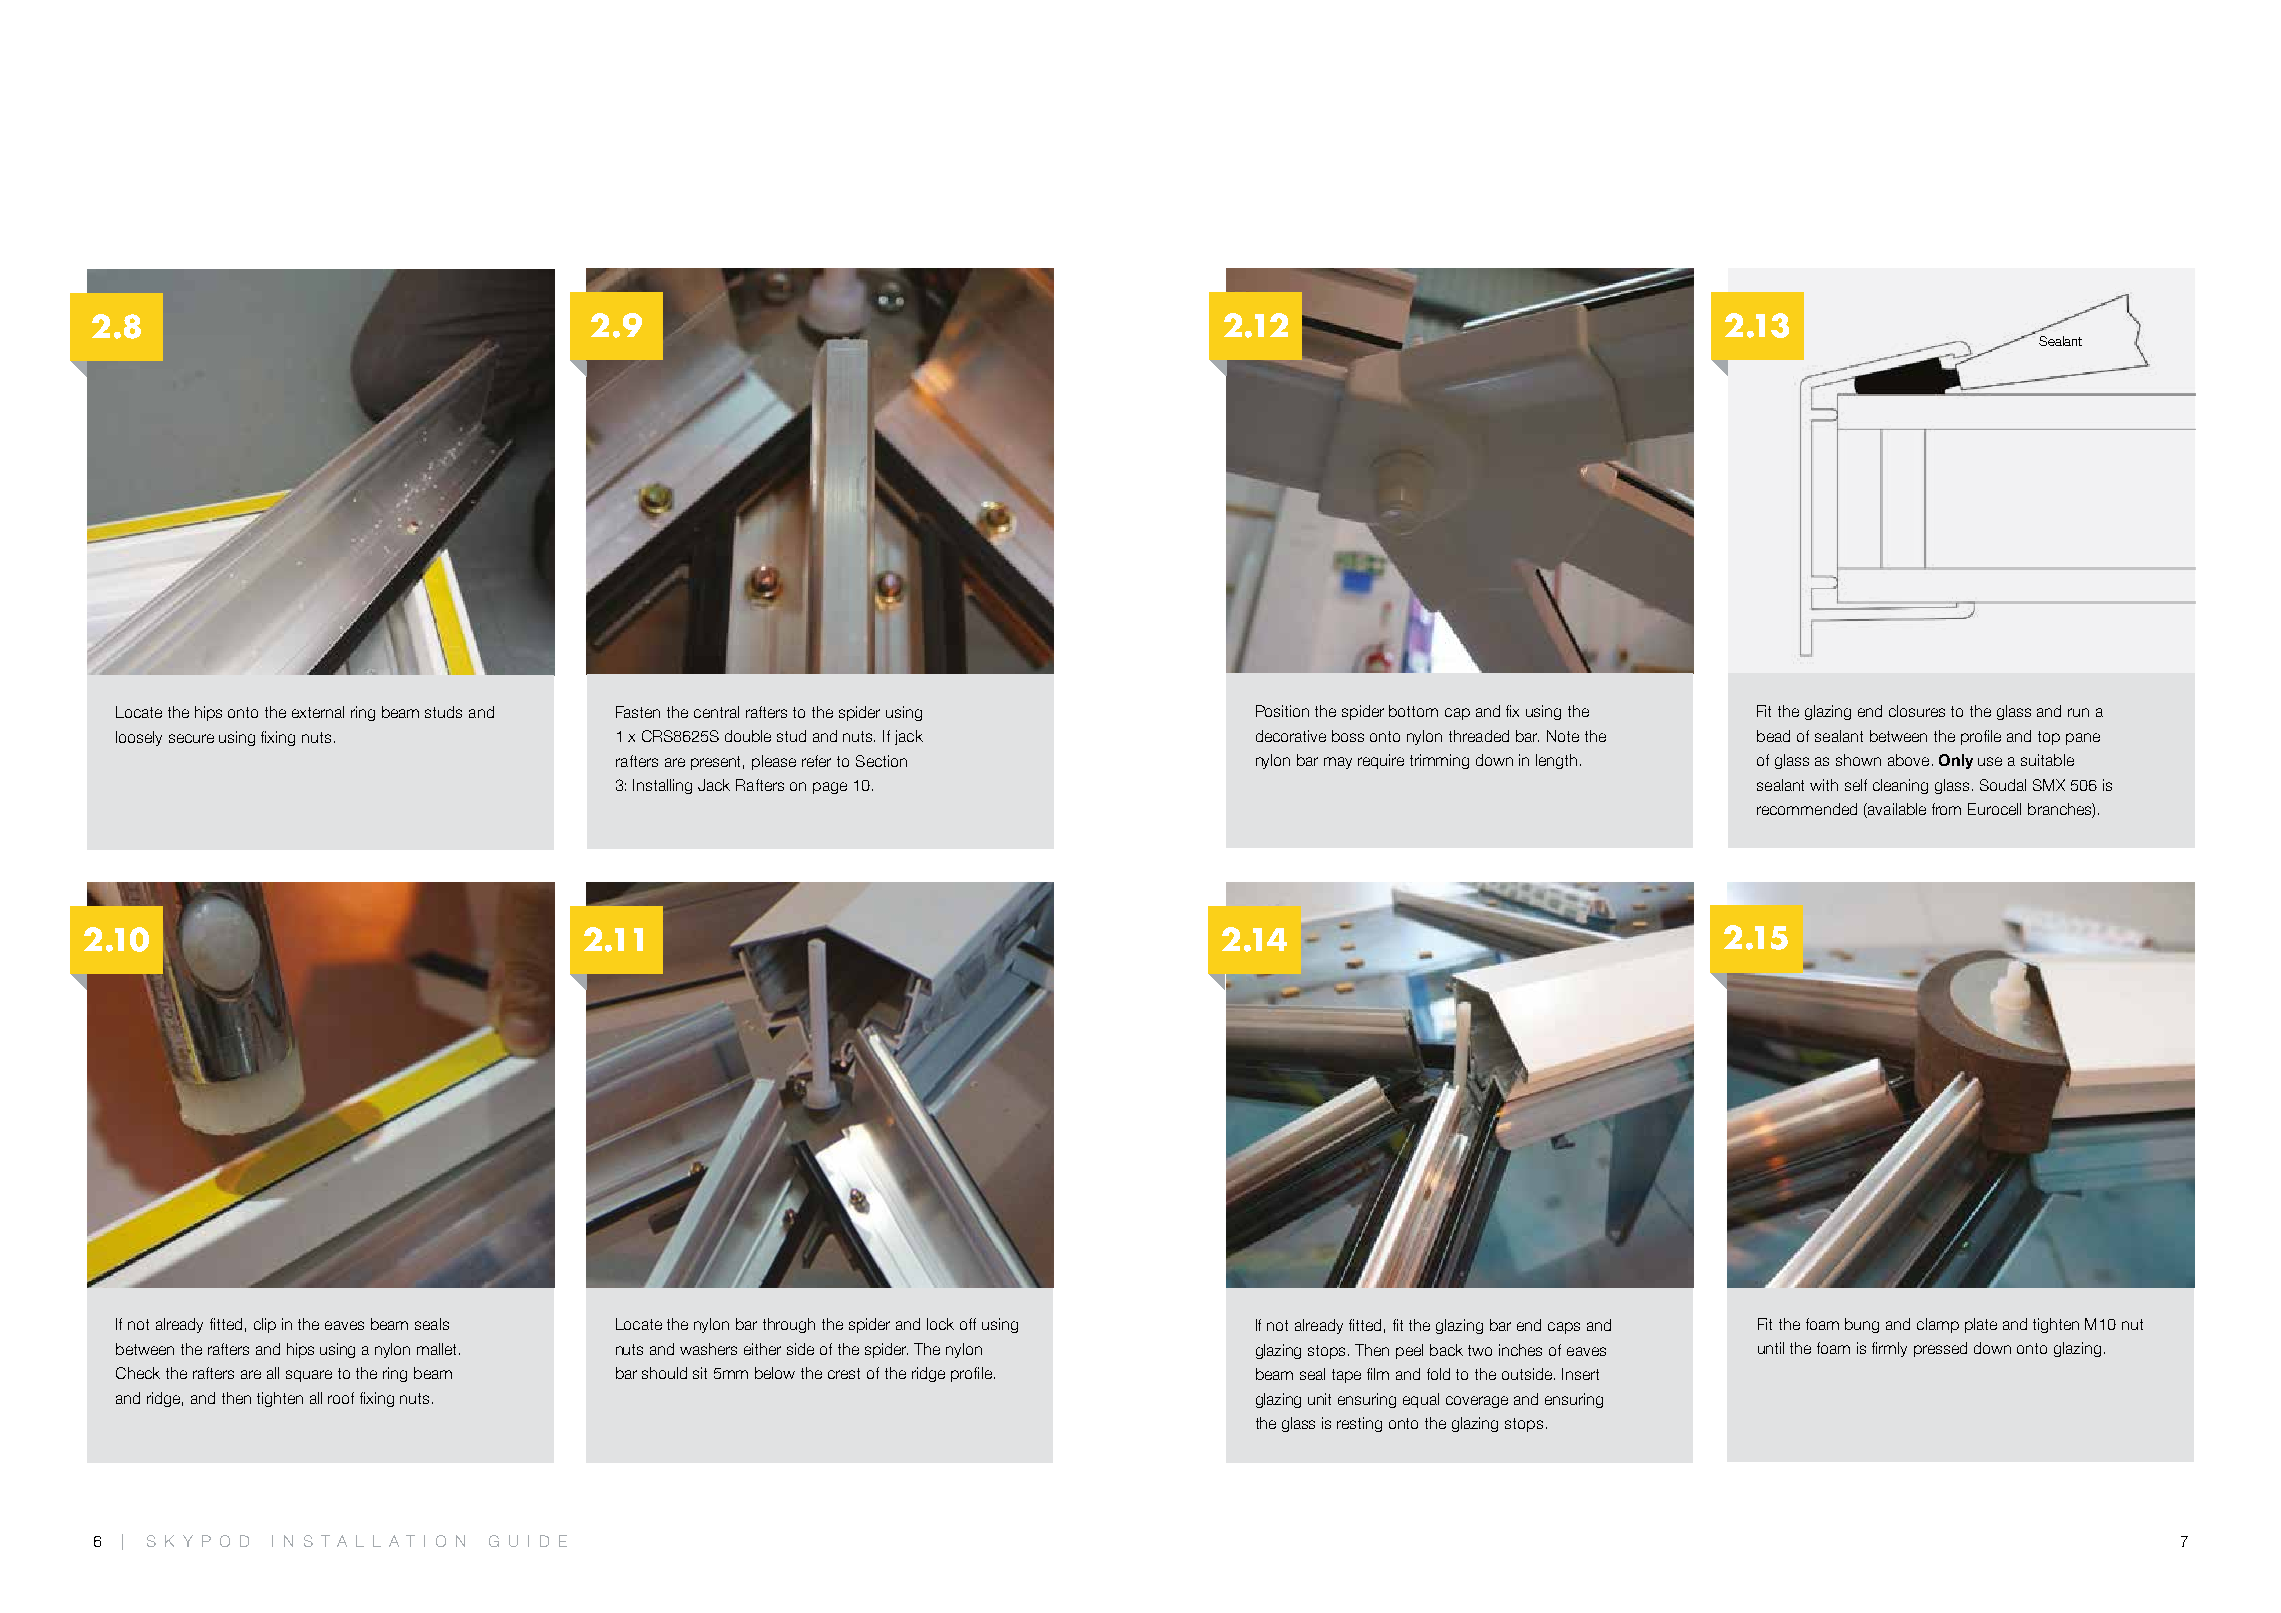 This screenshot has width=2281, height=1613. Describe the element at coordinates (1862, 1325) in the screenshot. I see `bung` at that location.
